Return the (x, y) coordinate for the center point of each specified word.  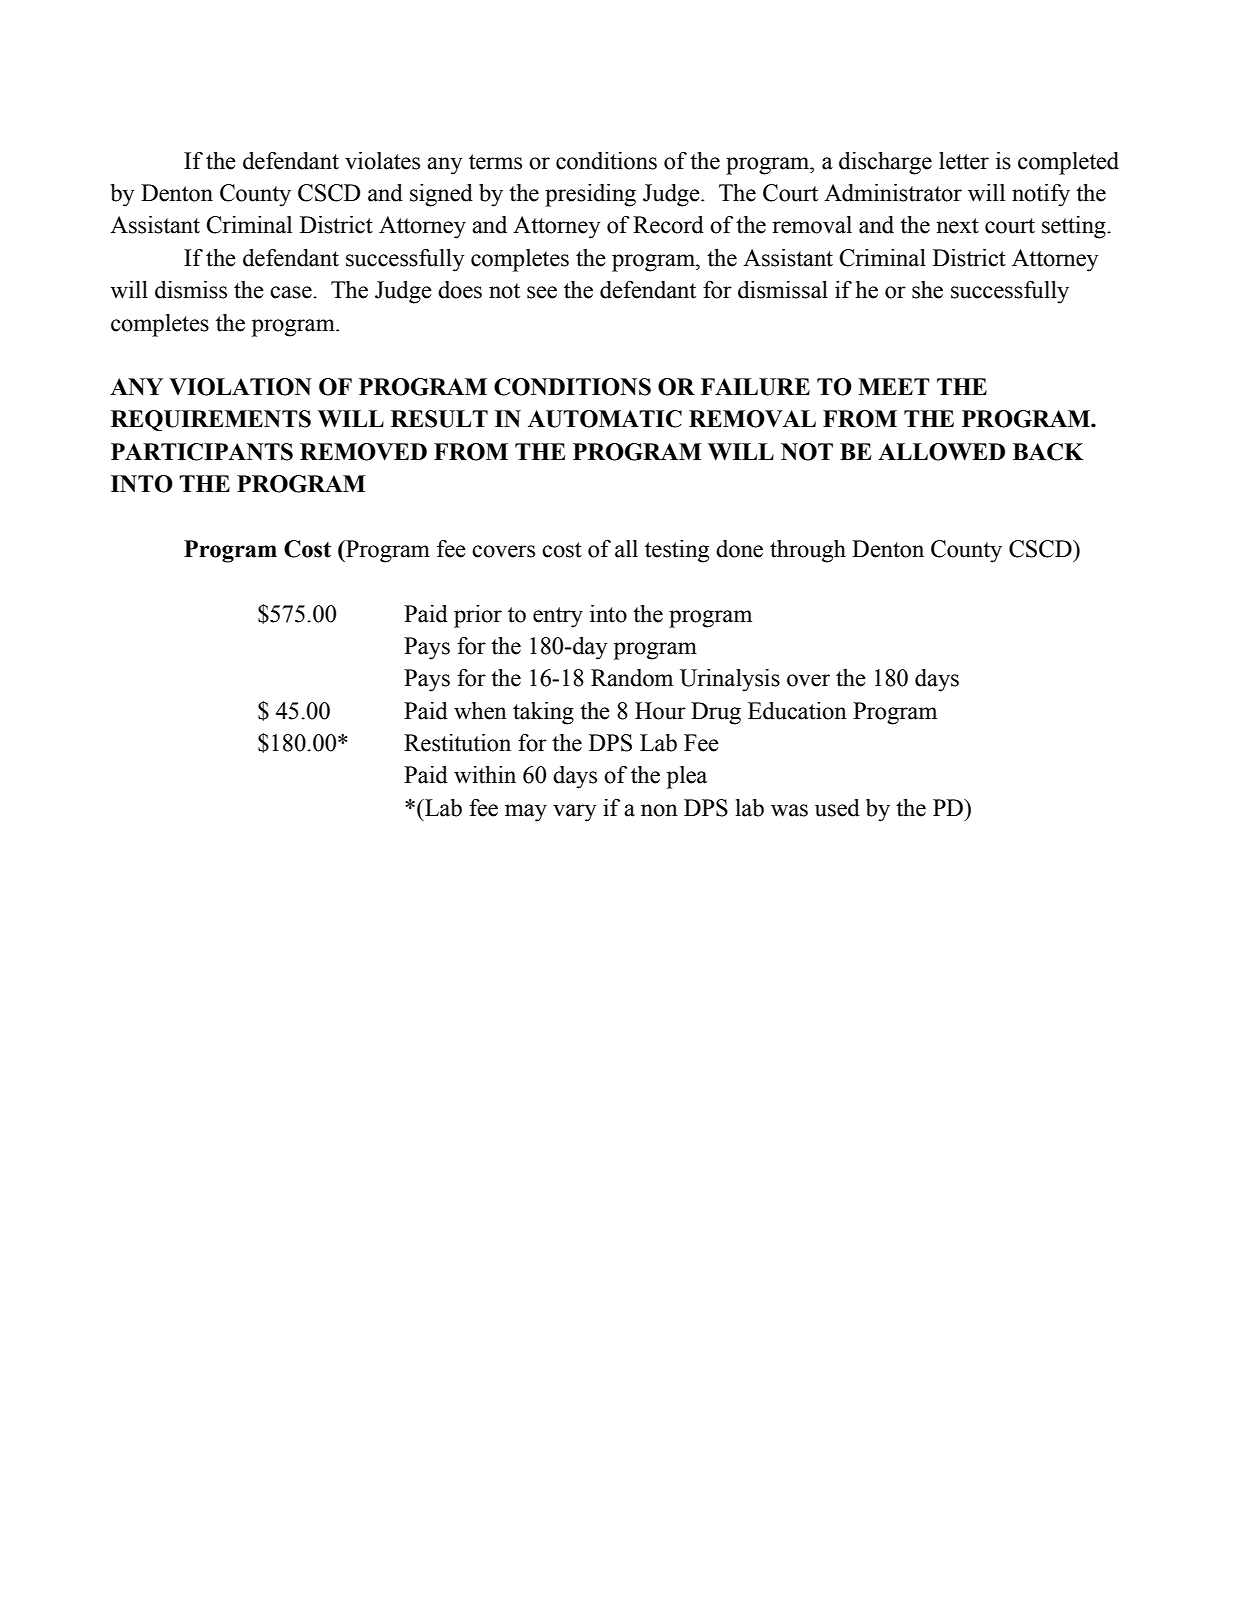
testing (677, 551)
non (659, 810)
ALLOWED (941, 452)
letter (964, 161)
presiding (590, 195)
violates (382, 161)
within (485, 775)
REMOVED (363, 452)
